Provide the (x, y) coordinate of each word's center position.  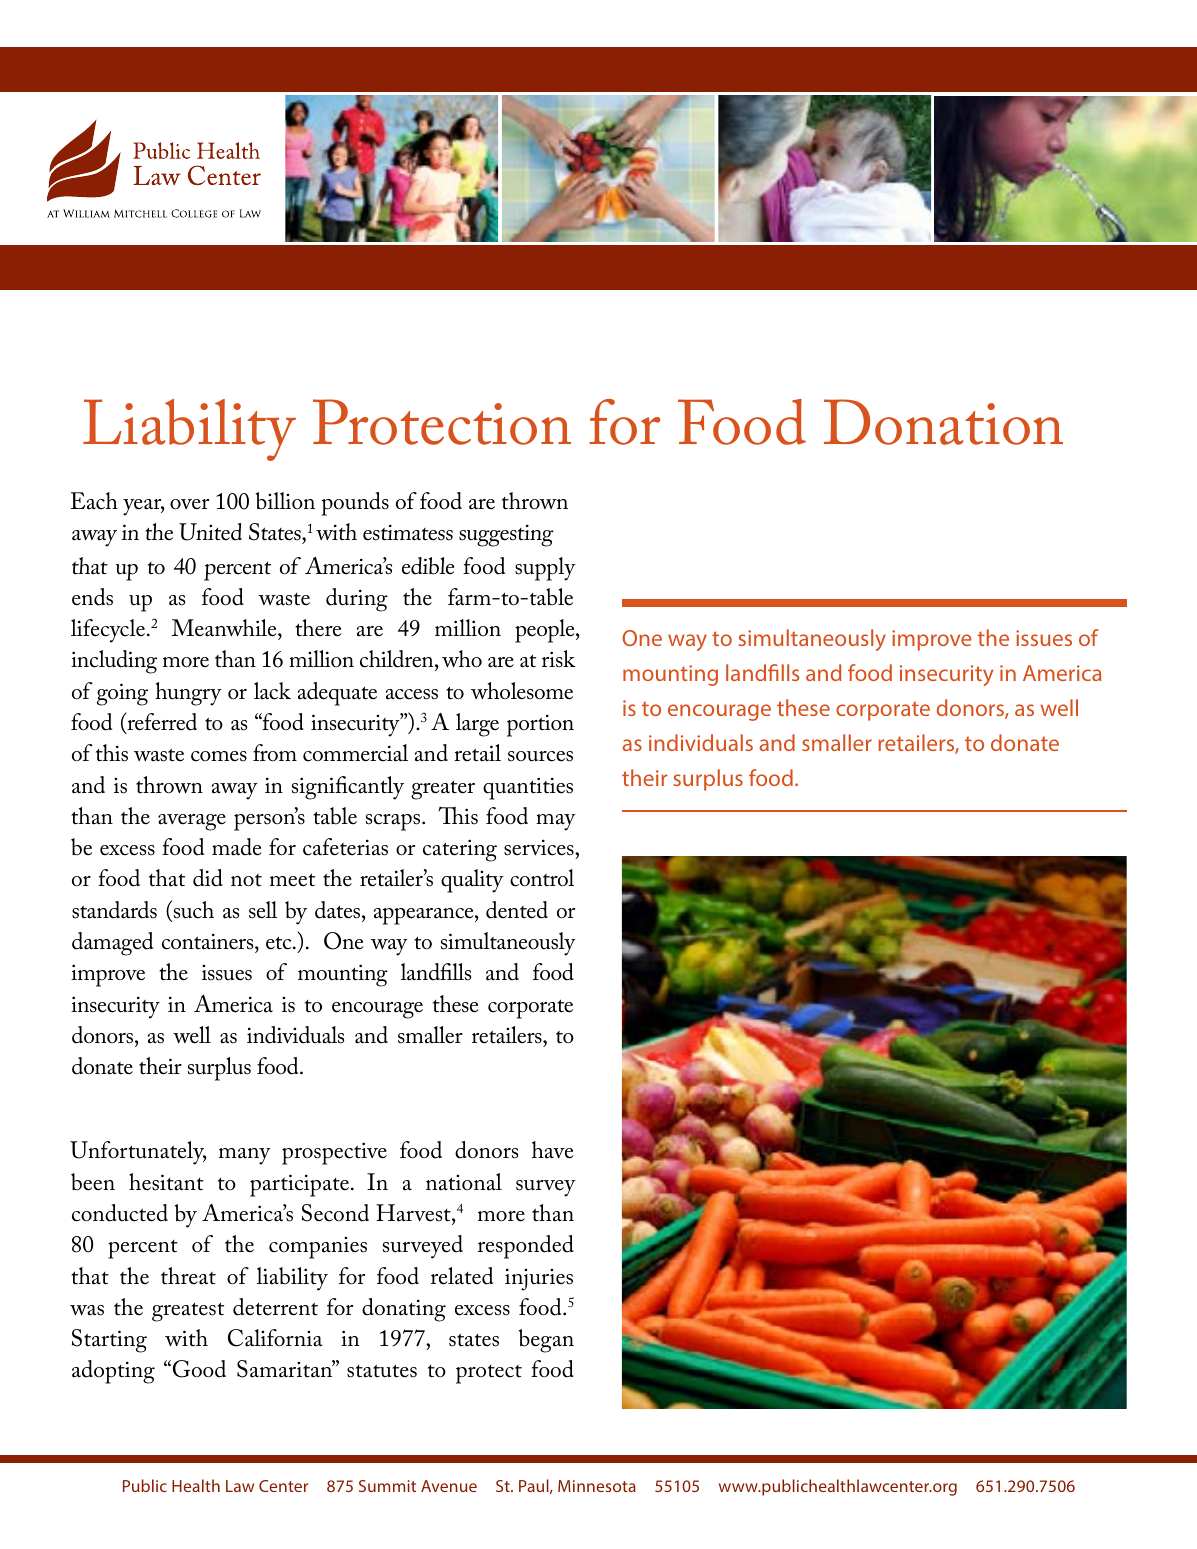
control (542, 878)
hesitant (166, 1182)
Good (198, 1369)
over (189, 504)
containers (209, 941)
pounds (355, 504)
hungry (188, 694)
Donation (943, 422)
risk (558, 659)
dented (517, 910)
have (553, 1150)
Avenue (449, 1486)
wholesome (522, 691)
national (464, 1182)
